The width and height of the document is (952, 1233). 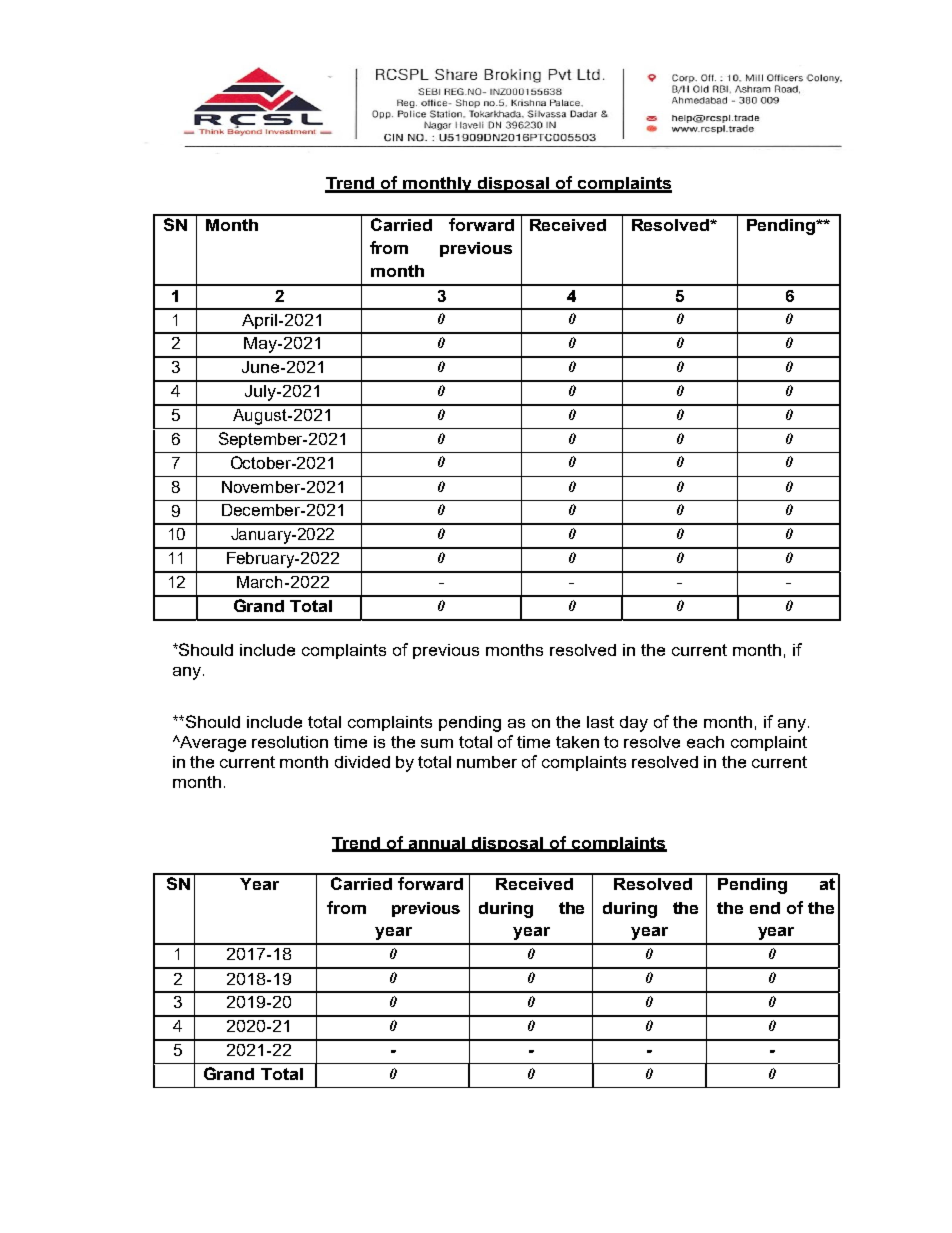 I want to click on taken, so click(x=577, y=742).
